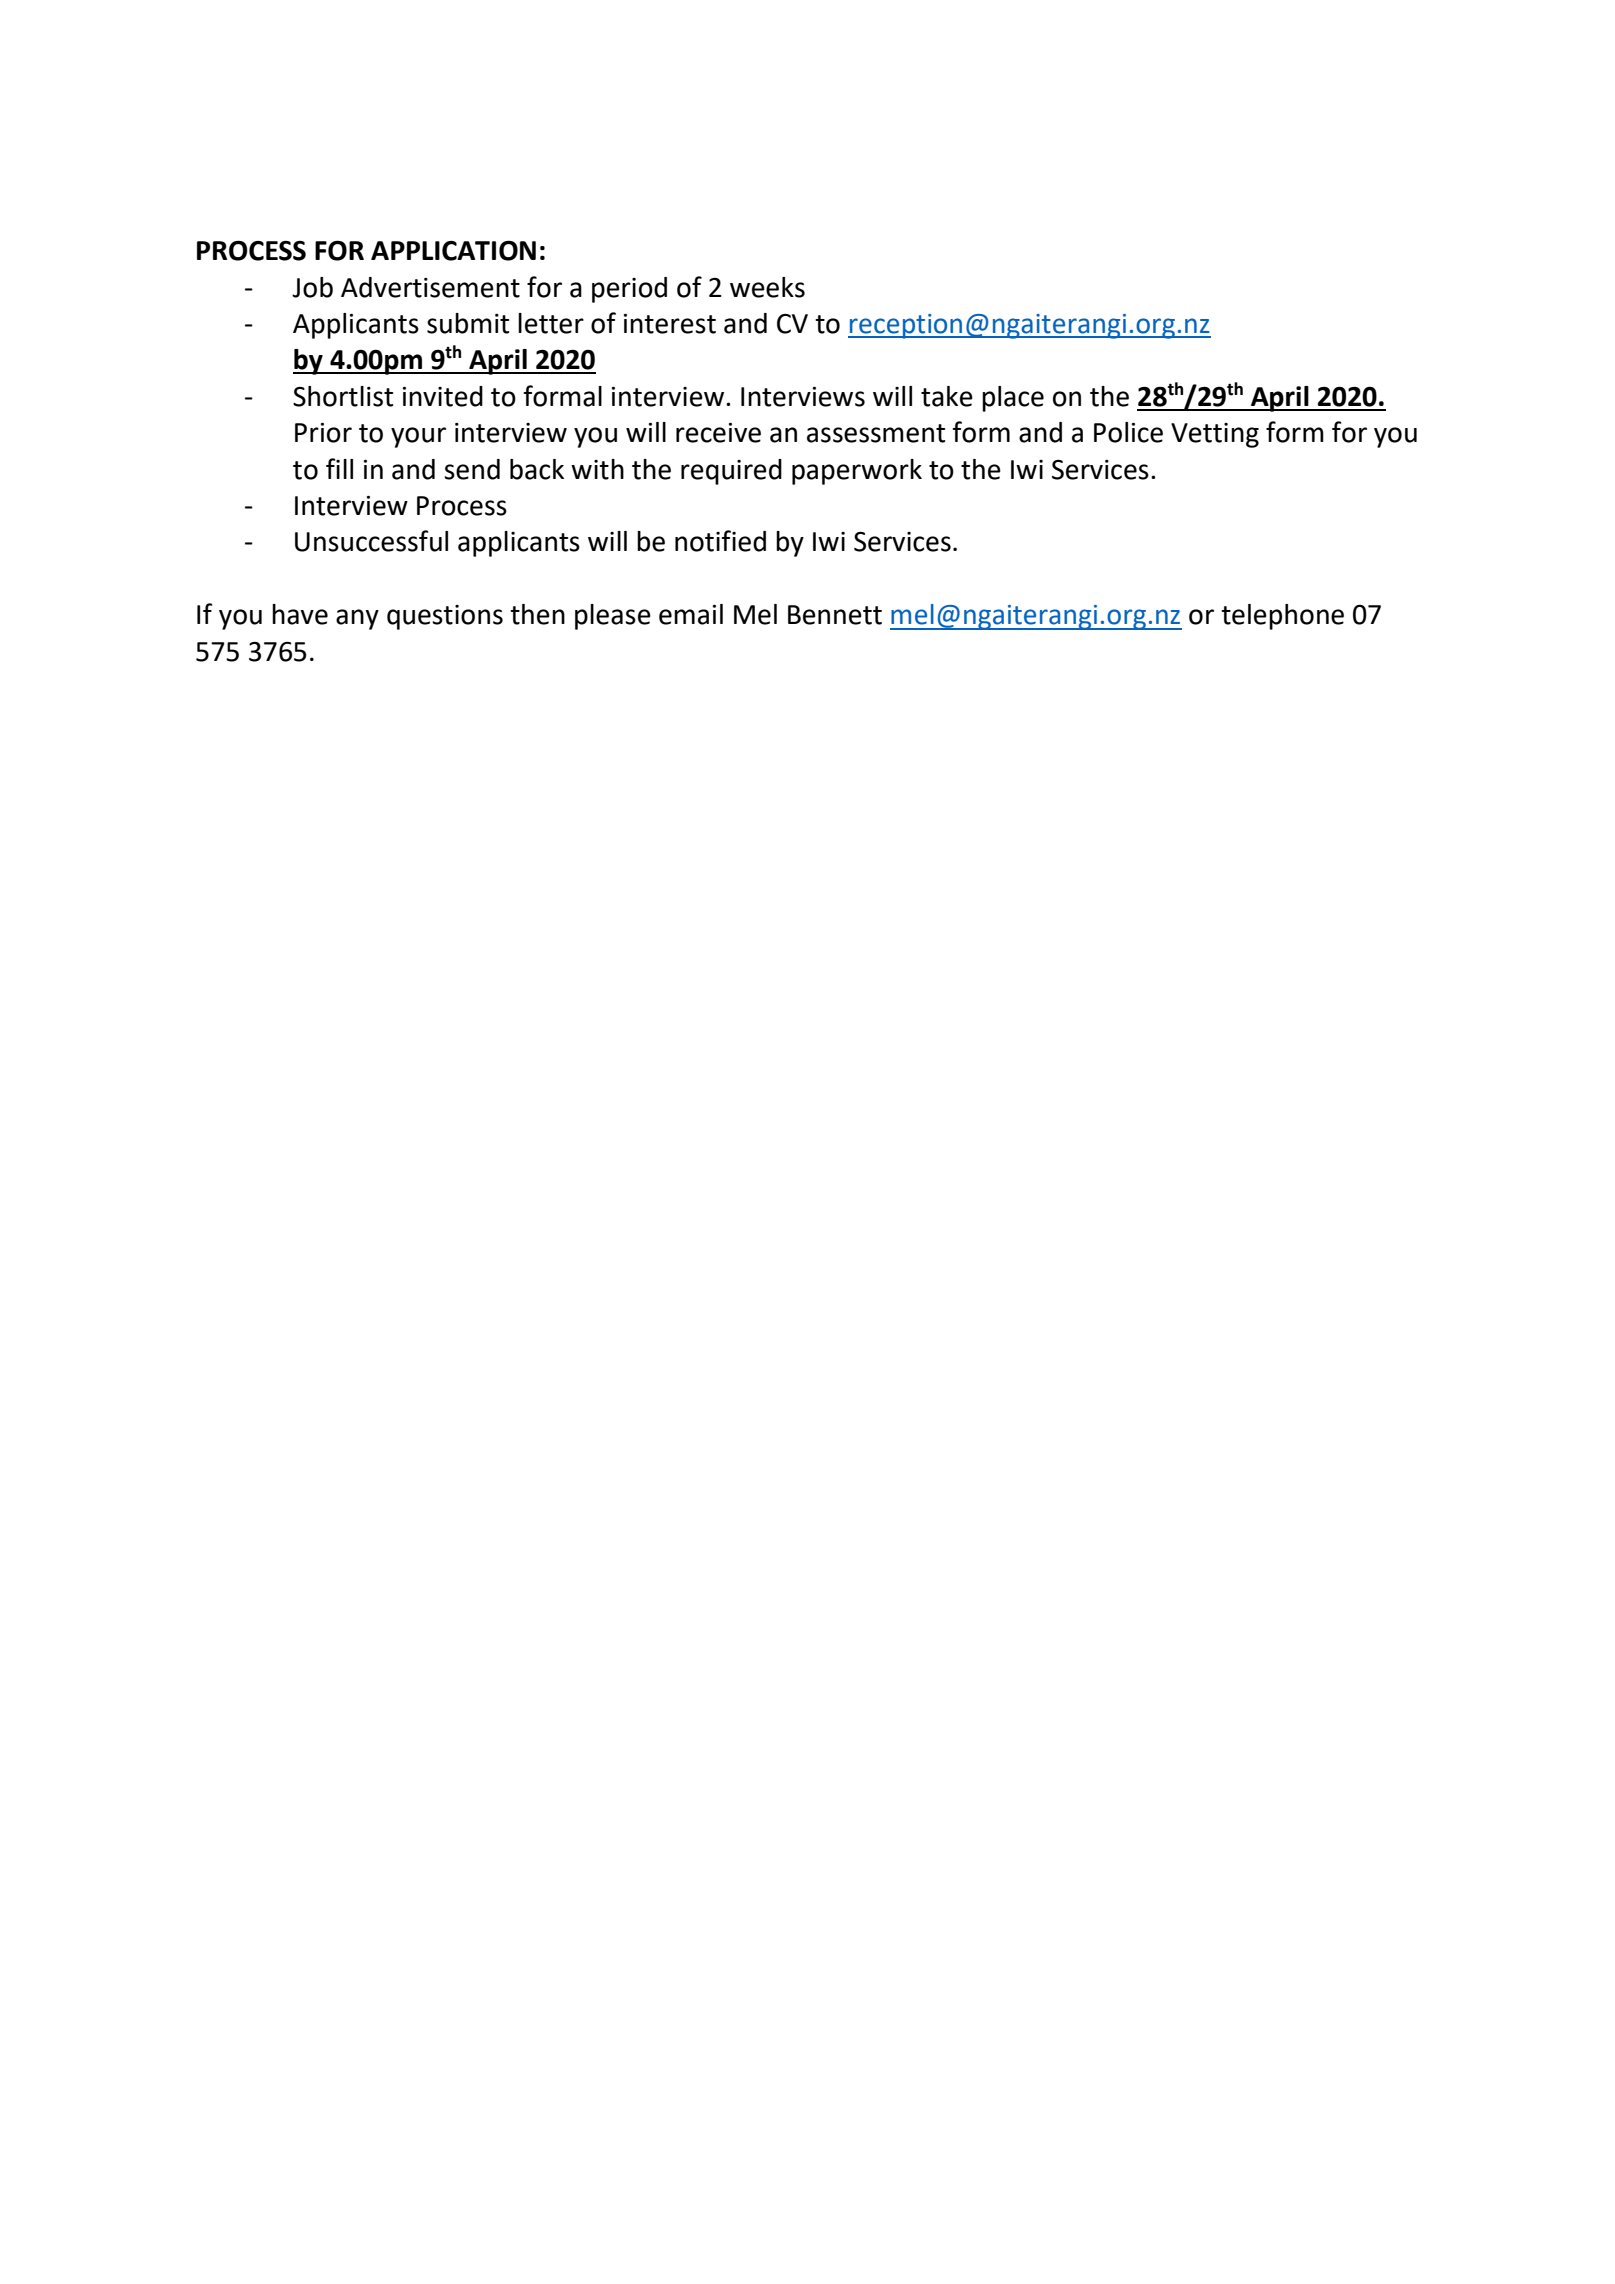  Describe the element at coordinates (472, 469) in the screenshot. I see `send` at that location.
